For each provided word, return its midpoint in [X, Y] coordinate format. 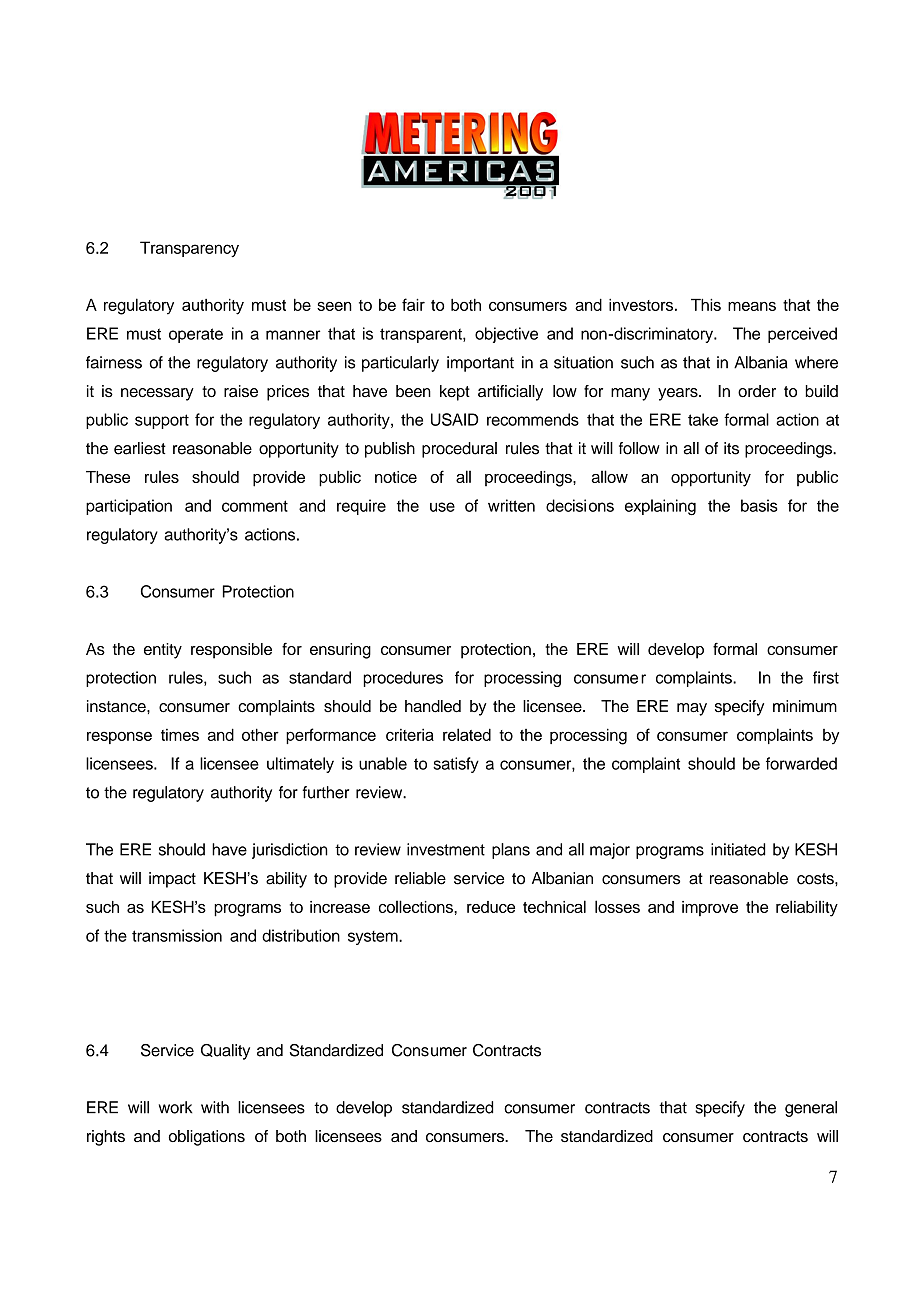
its [731, 448]
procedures [403, 679]
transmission [177, 935]
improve [710, 908]
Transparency [189, 249]
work [175, 1107]
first [826, 677]
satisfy [456, 765]
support [162, 421]
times [180, 735]
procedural [459, 450]
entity [163, 651]
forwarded [801, 763]
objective [506, 335]
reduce [491, 907]
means [752, 306]
